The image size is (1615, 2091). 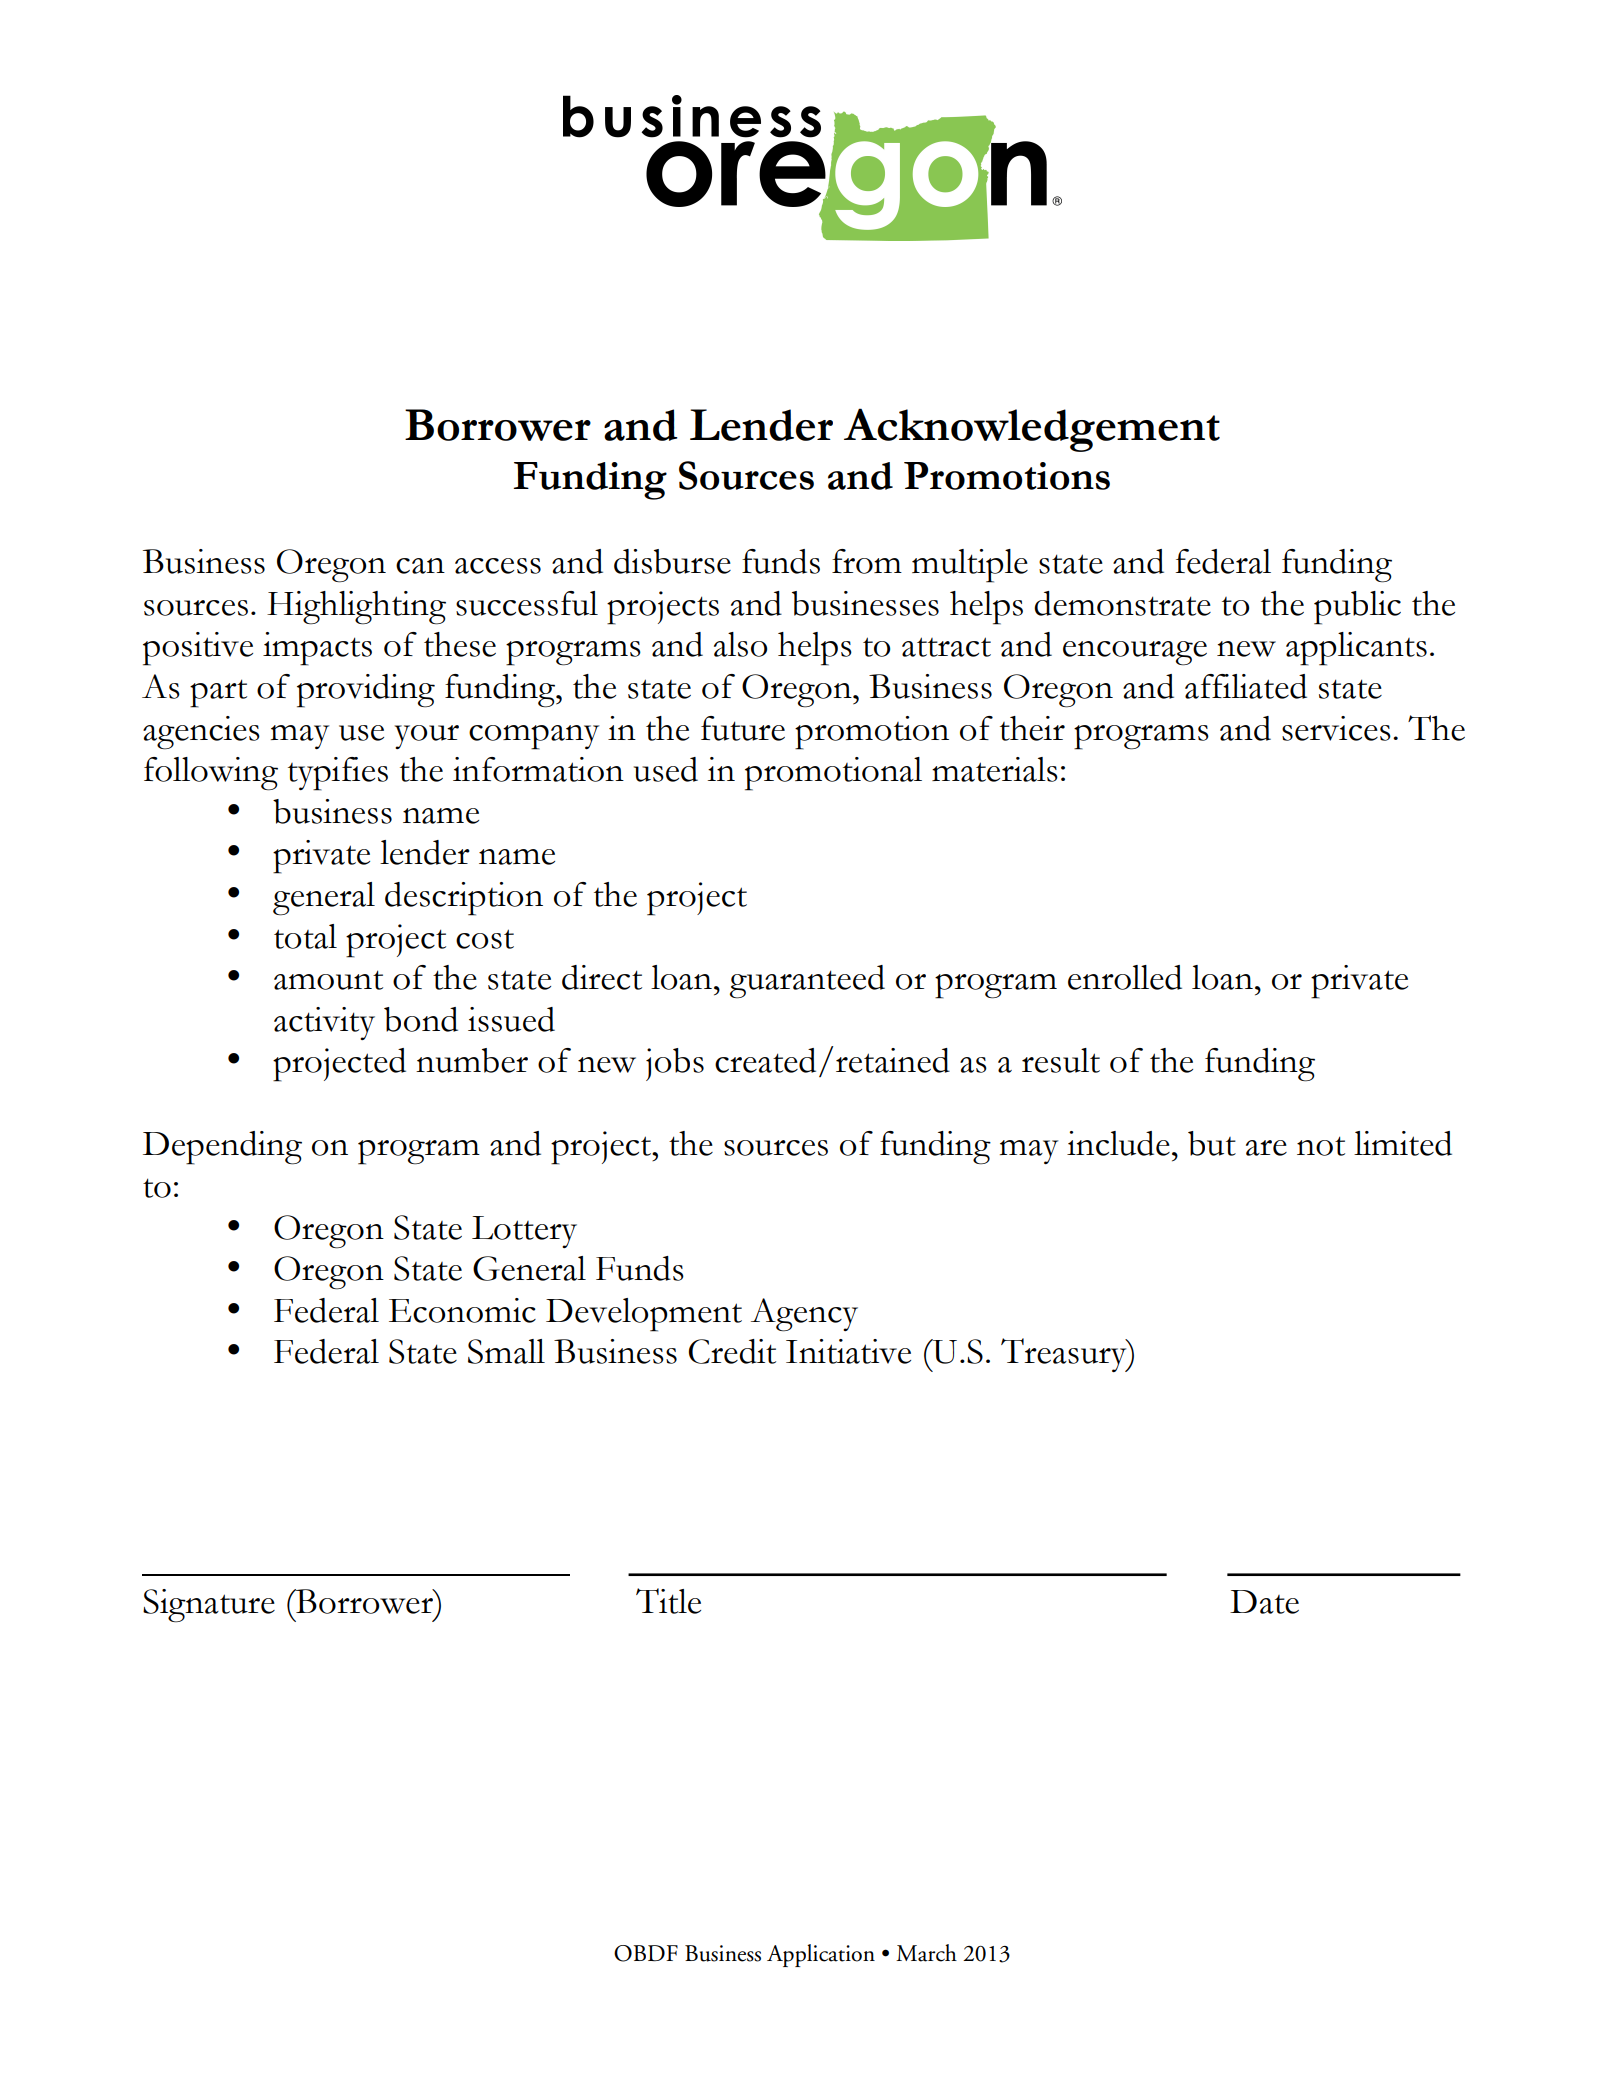 What do you see at coordinates (804, 1315) in the screenshot?
I see `Agency` at bounding box center [804, 1315].
